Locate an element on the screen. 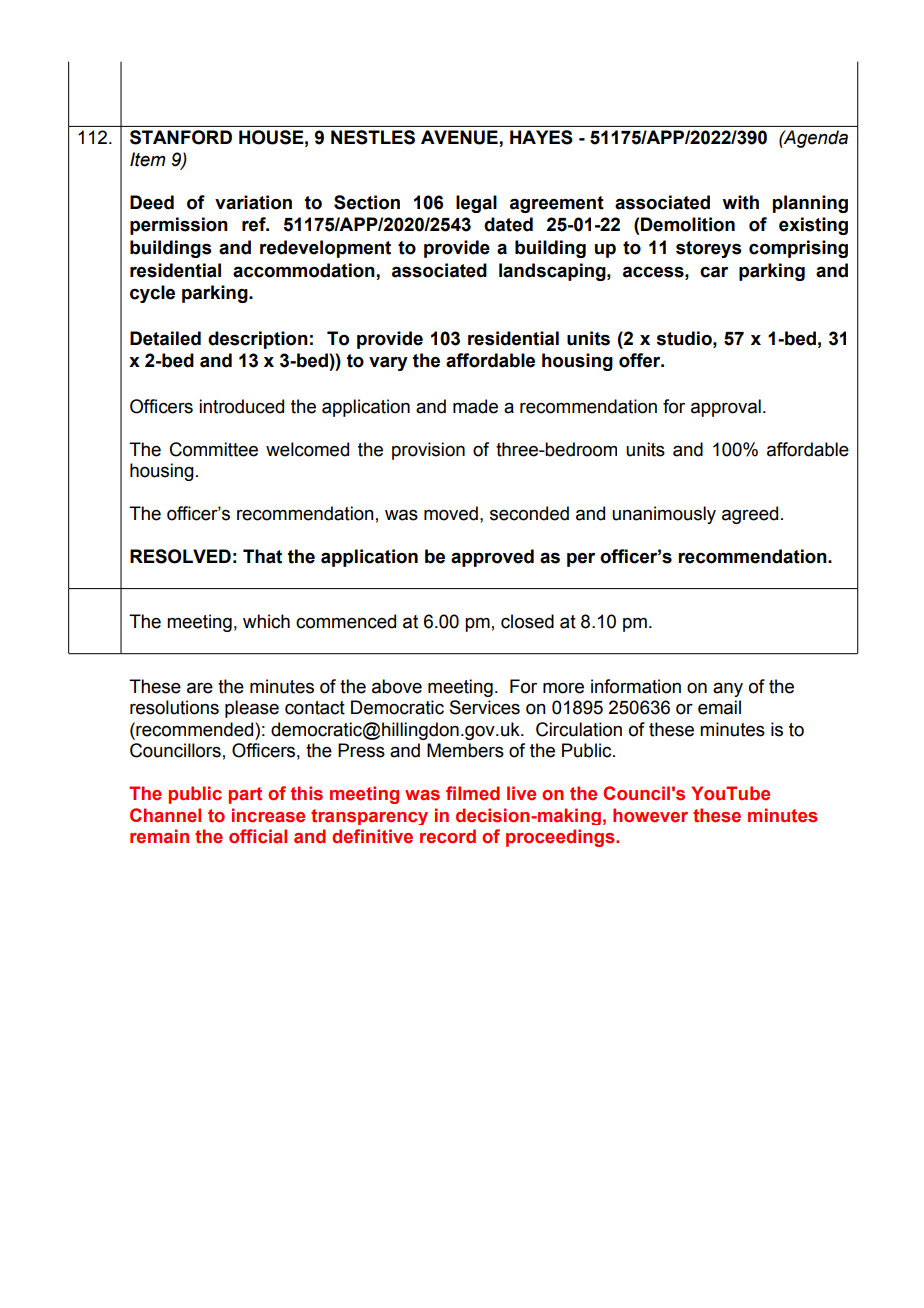 The image size is (924, 1308). introduced is located at coordinates (241, 406).
